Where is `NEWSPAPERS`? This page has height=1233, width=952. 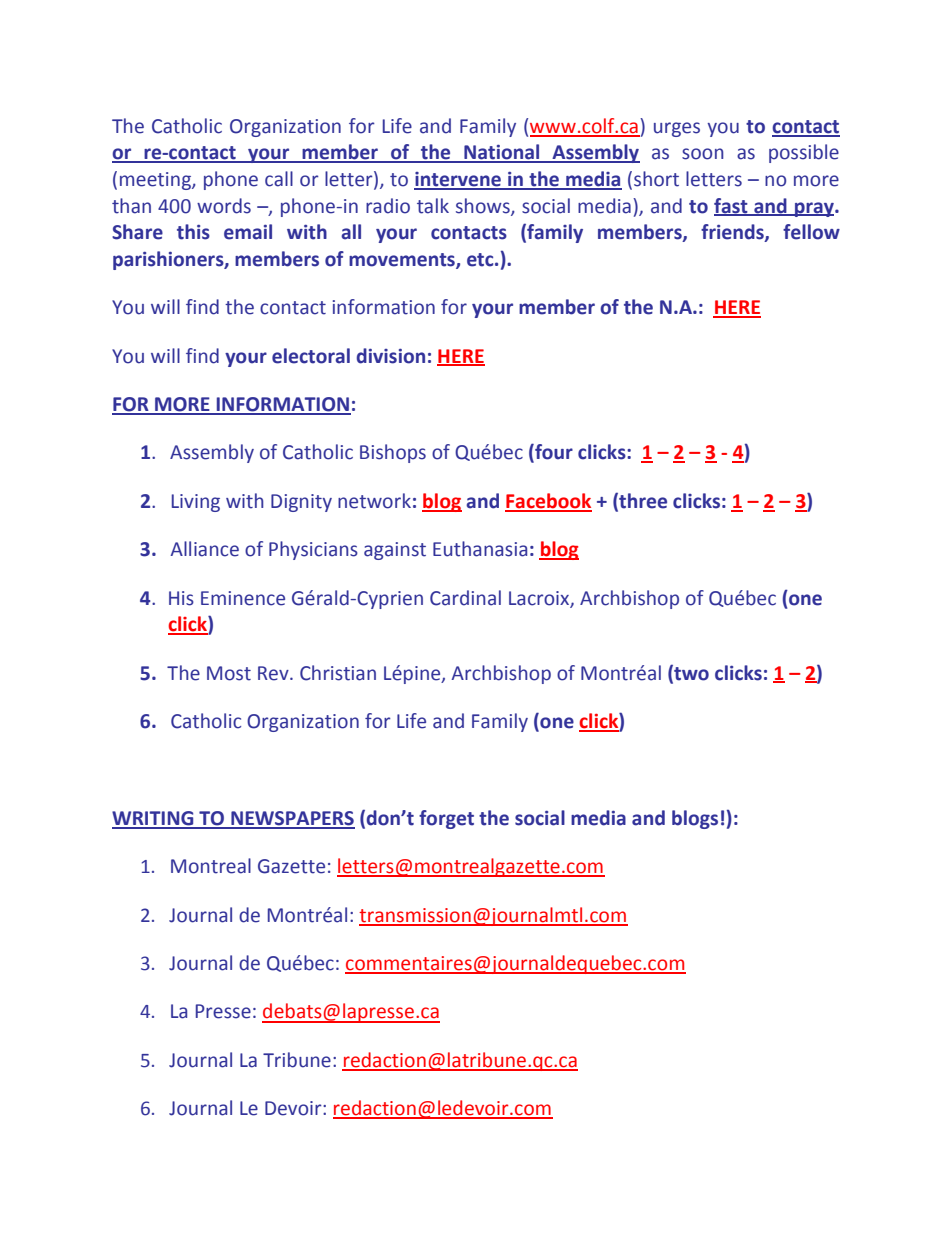
NEWSPAPERS is located at coordinates (292, 819).
